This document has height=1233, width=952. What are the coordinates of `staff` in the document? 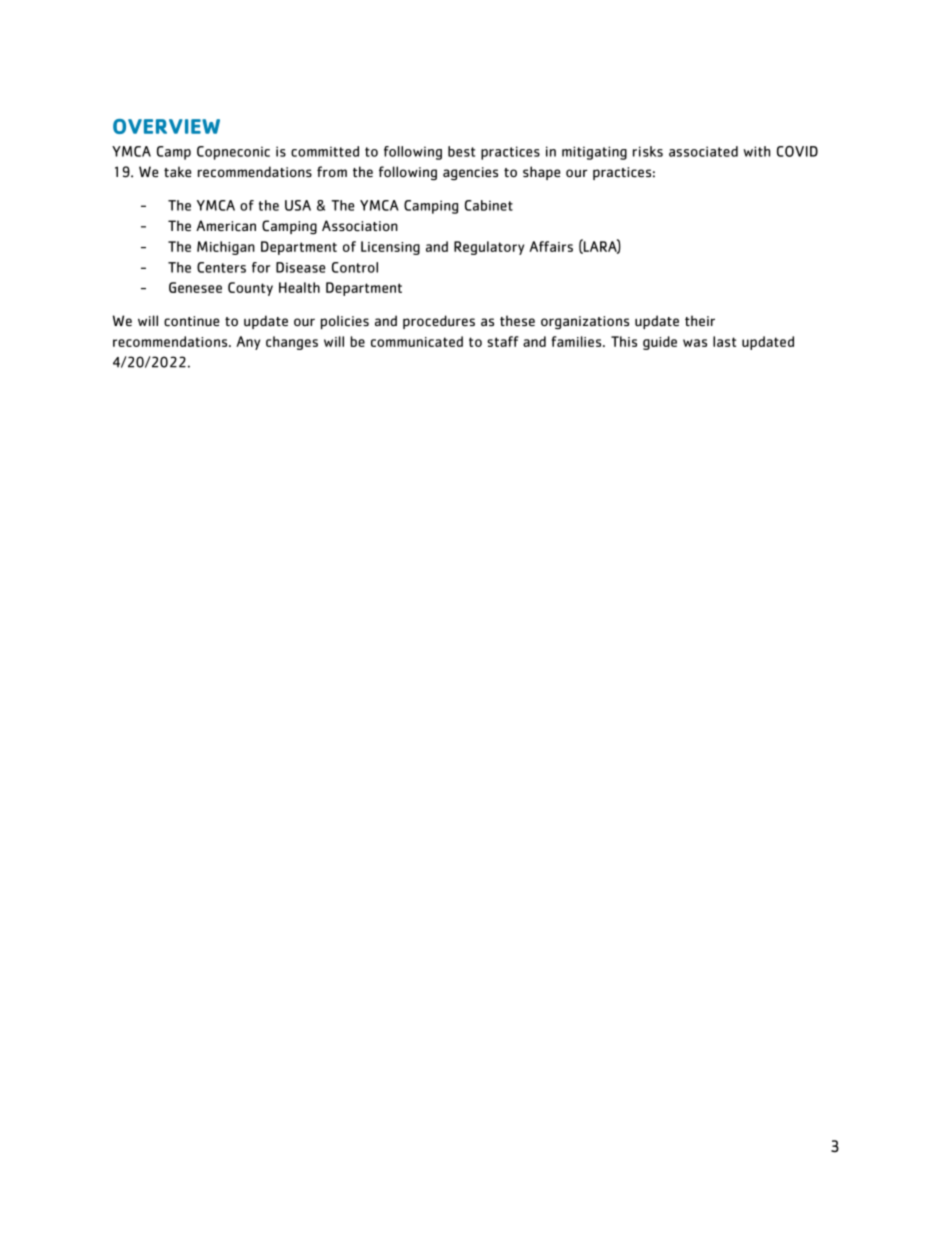 It's located at (503, 341).
